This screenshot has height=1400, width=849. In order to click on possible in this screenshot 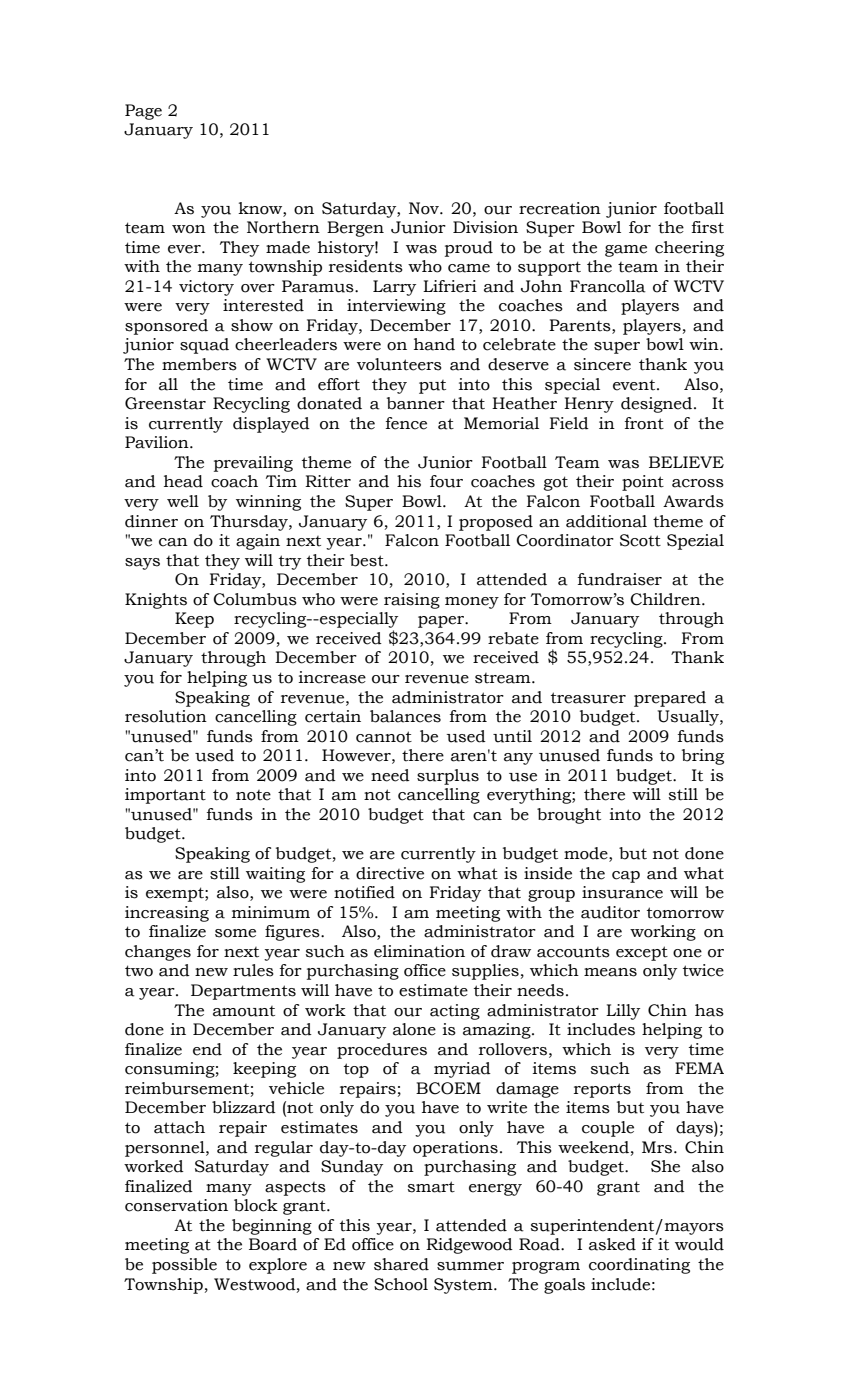, I will do `click(184, 1266)`.
